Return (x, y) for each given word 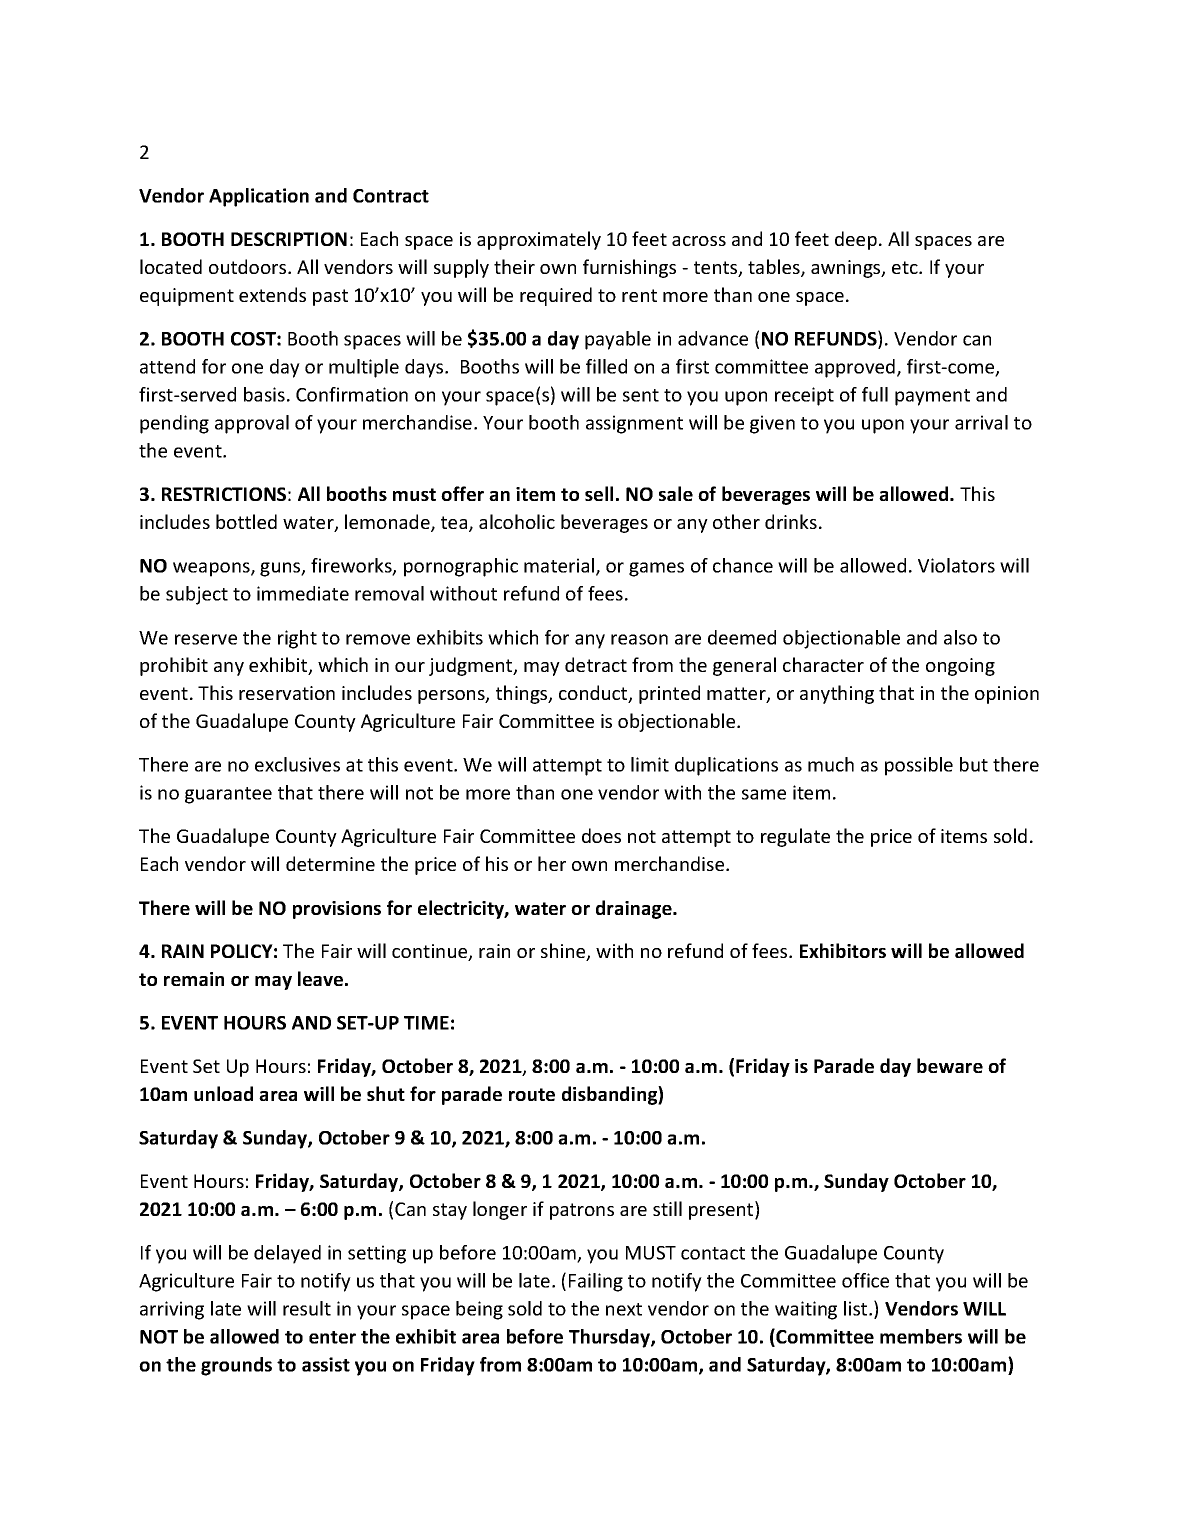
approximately (539, 240)
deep (856, 240)
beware (950, 1065)
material (560, 566)
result (307, 1308)
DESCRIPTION (289, 239)
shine (564, 952)
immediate (303, 593)
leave (322, 978)
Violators (956, 565)
